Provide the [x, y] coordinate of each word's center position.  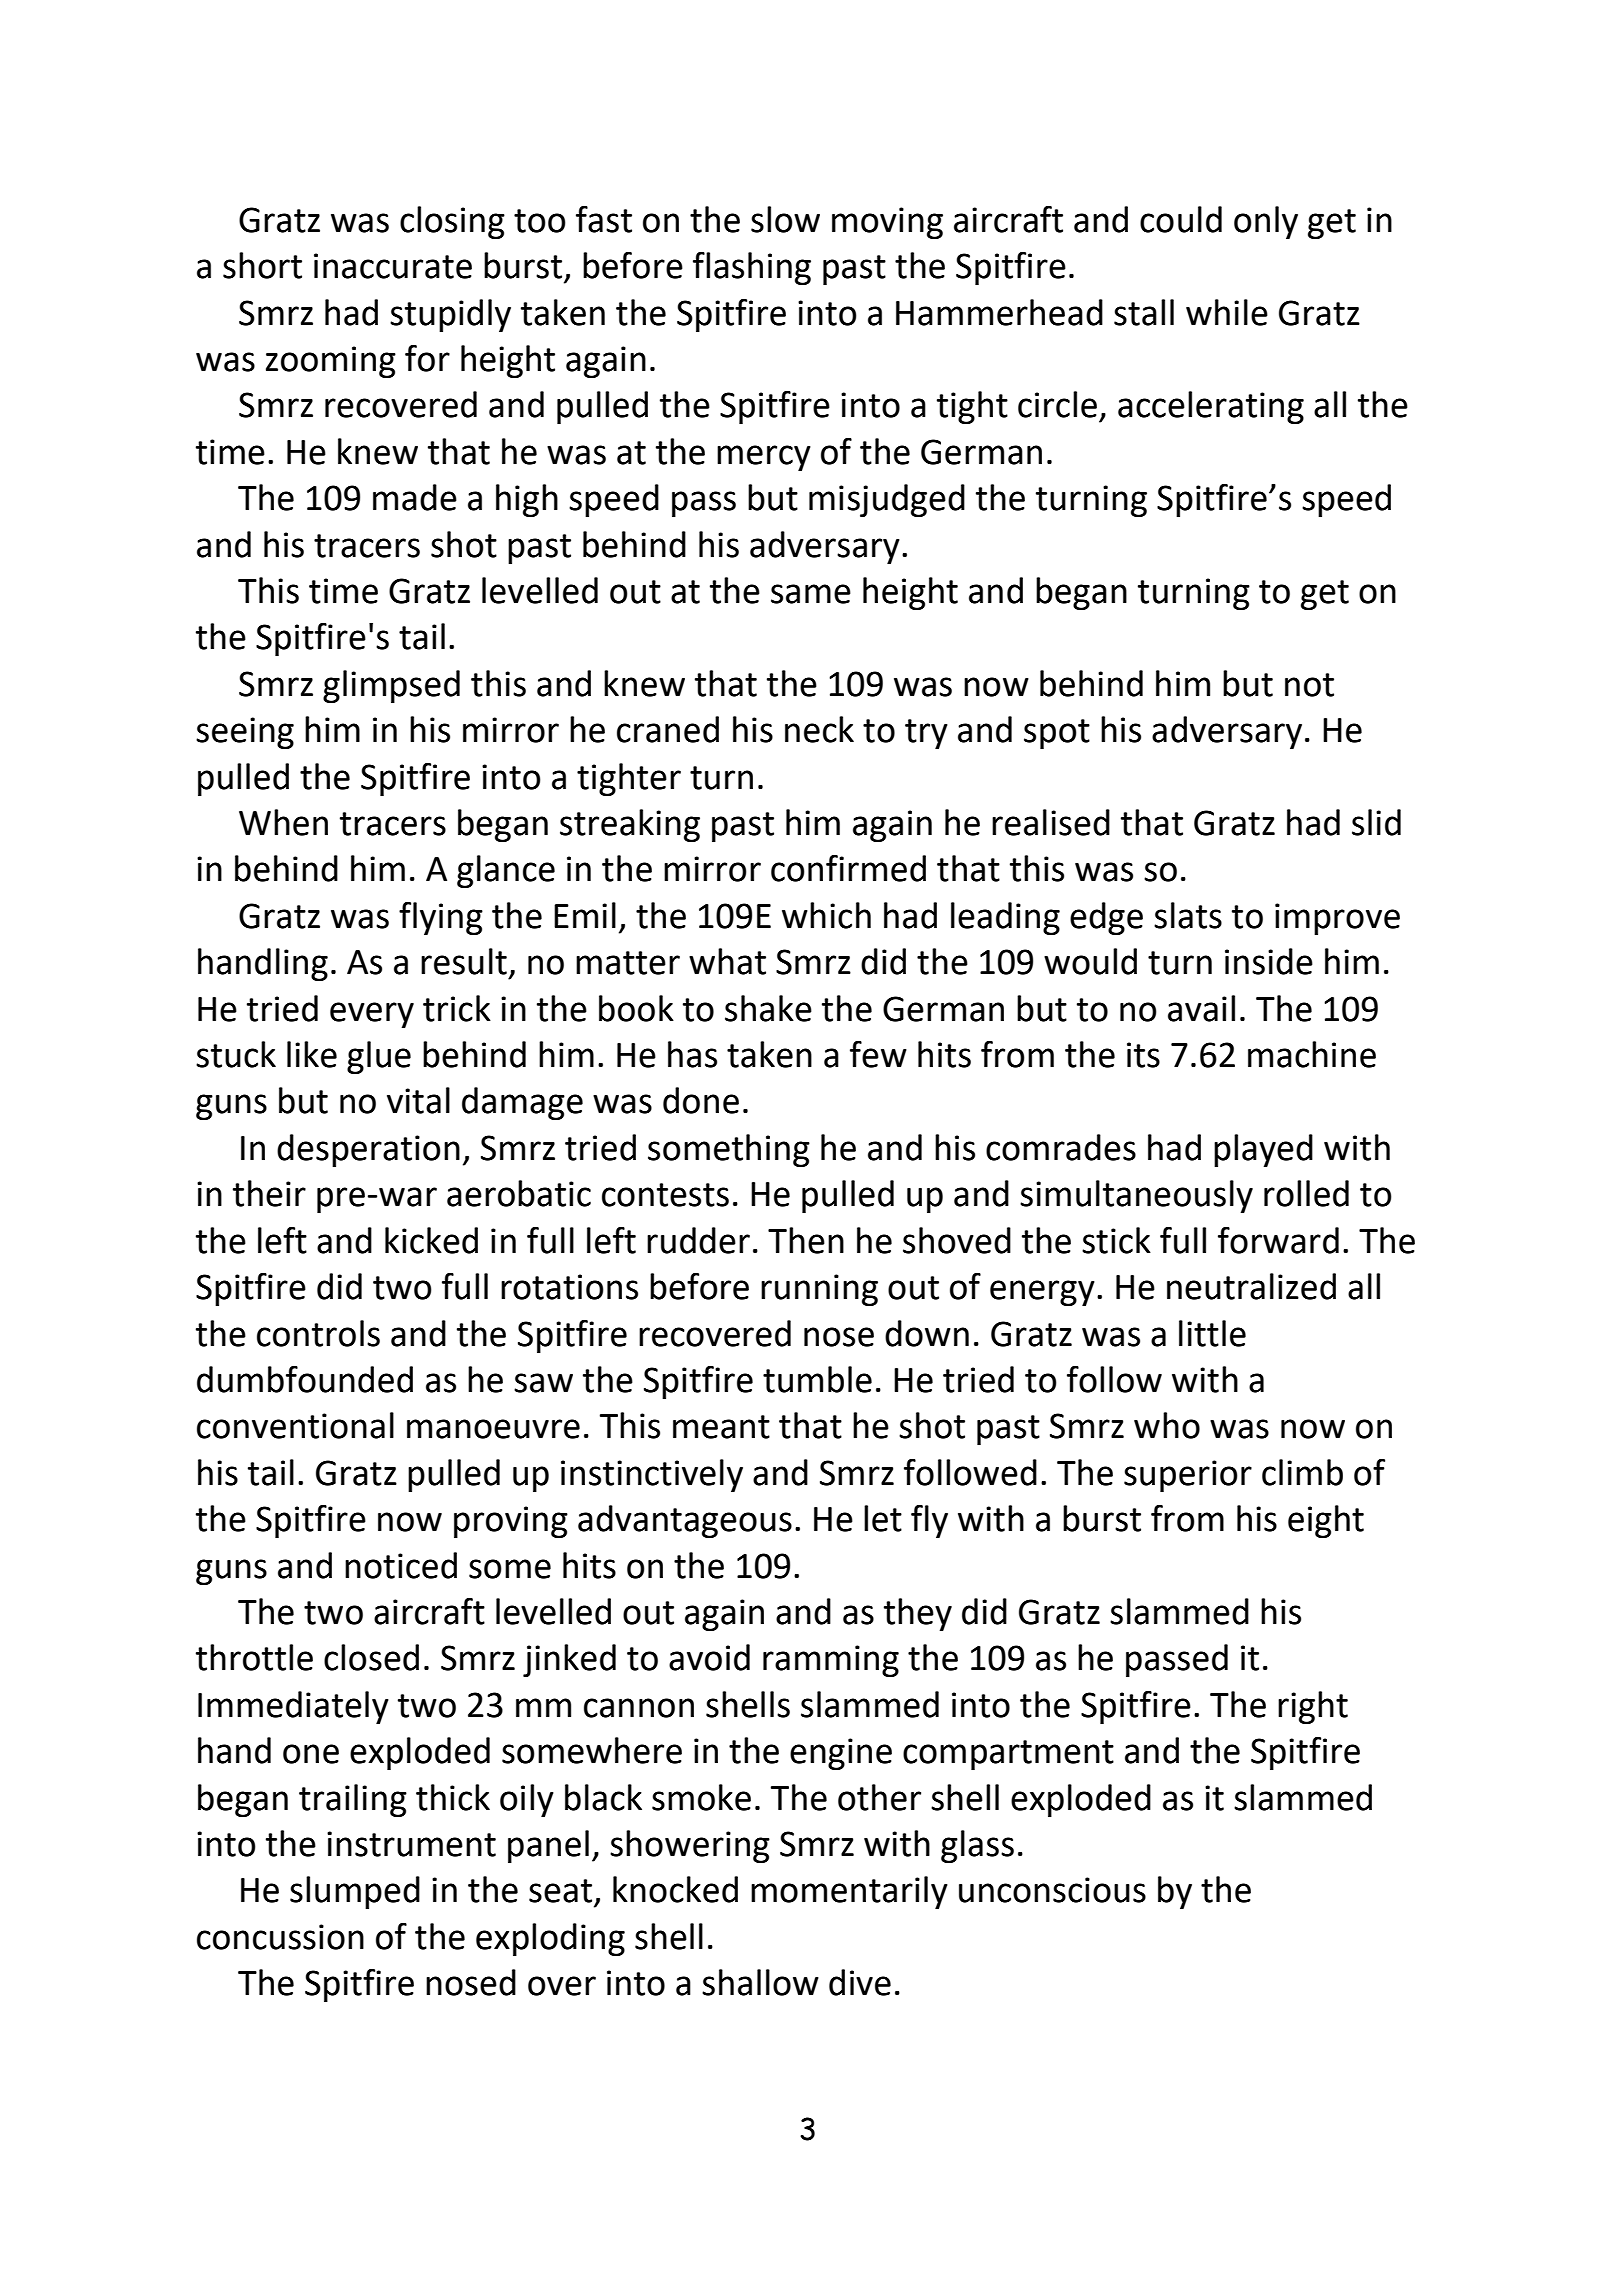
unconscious [1052, 1890]
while [1227, 312]
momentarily [849, 1892]
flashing [752, 268]
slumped [355, 1892]
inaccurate [393, 266]
